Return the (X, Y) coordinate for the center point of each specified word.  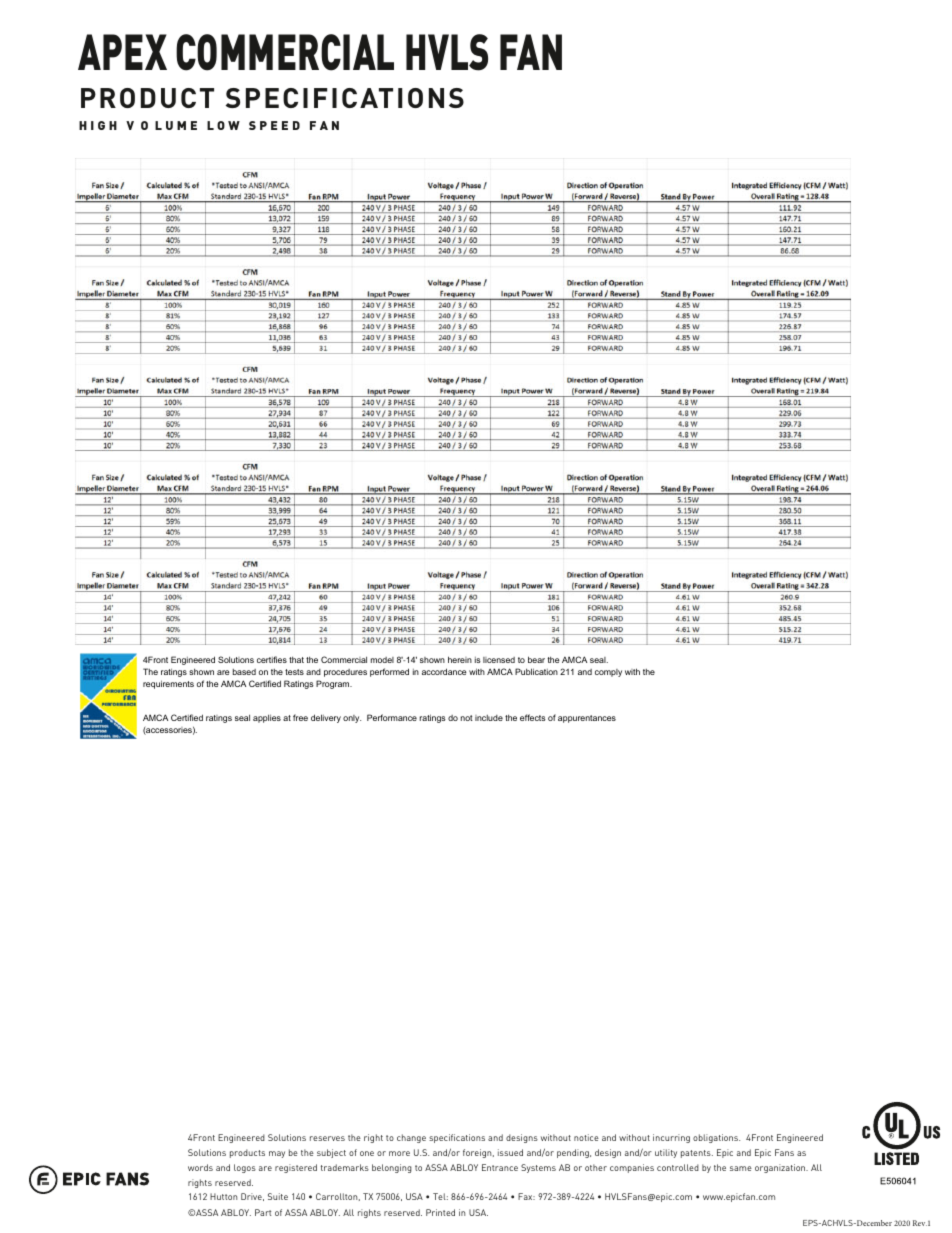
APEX (122, 52)
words (200, 1167)
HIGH (98, 125)
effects (533, 717)
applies (267, 718)
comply (608, 673)
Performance (392, 717)
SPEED (274, 125)
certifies (272, 659)
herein (460, 659)
